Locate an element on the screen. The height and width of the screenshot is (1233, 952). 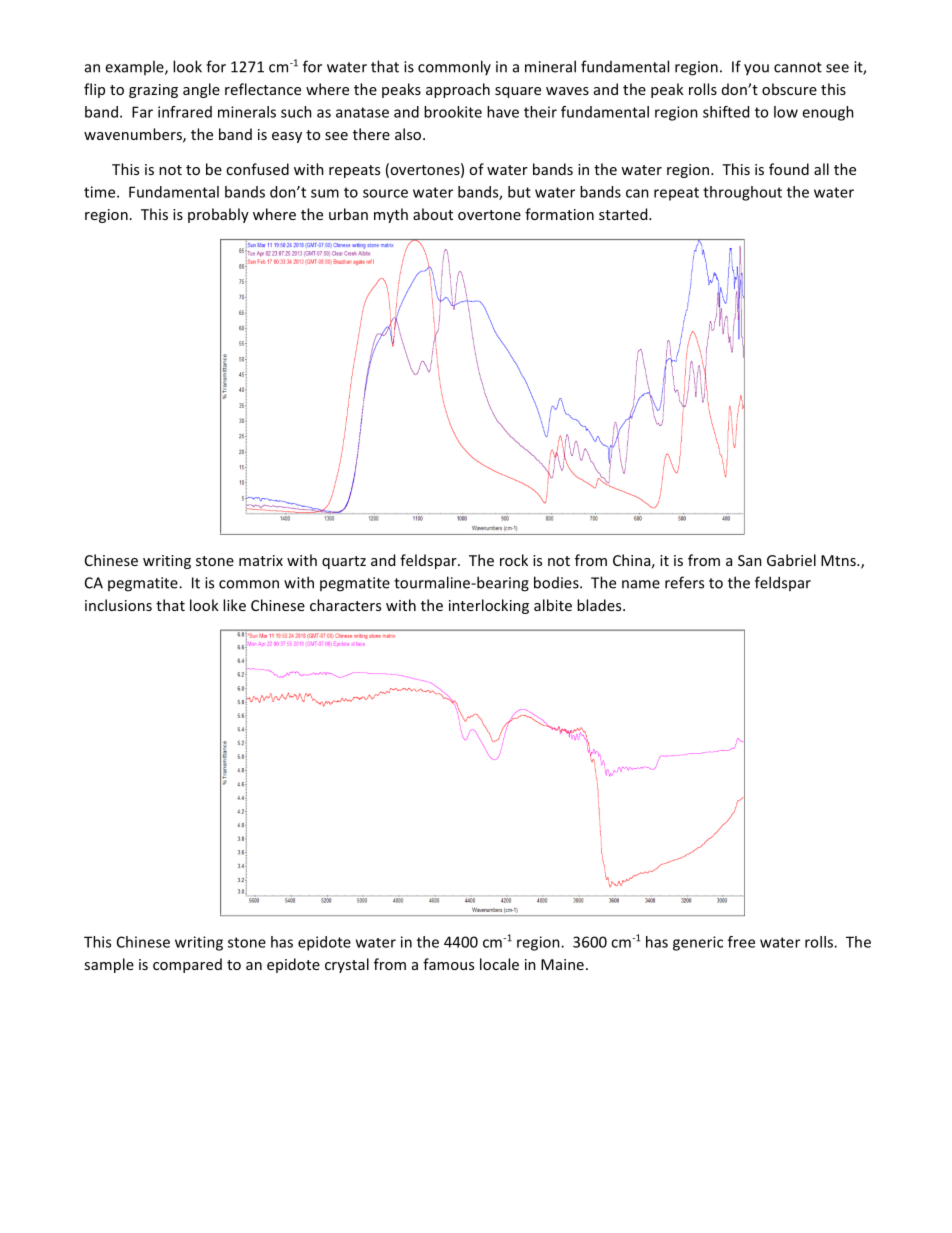
started is located at coordinates (624, 214).
